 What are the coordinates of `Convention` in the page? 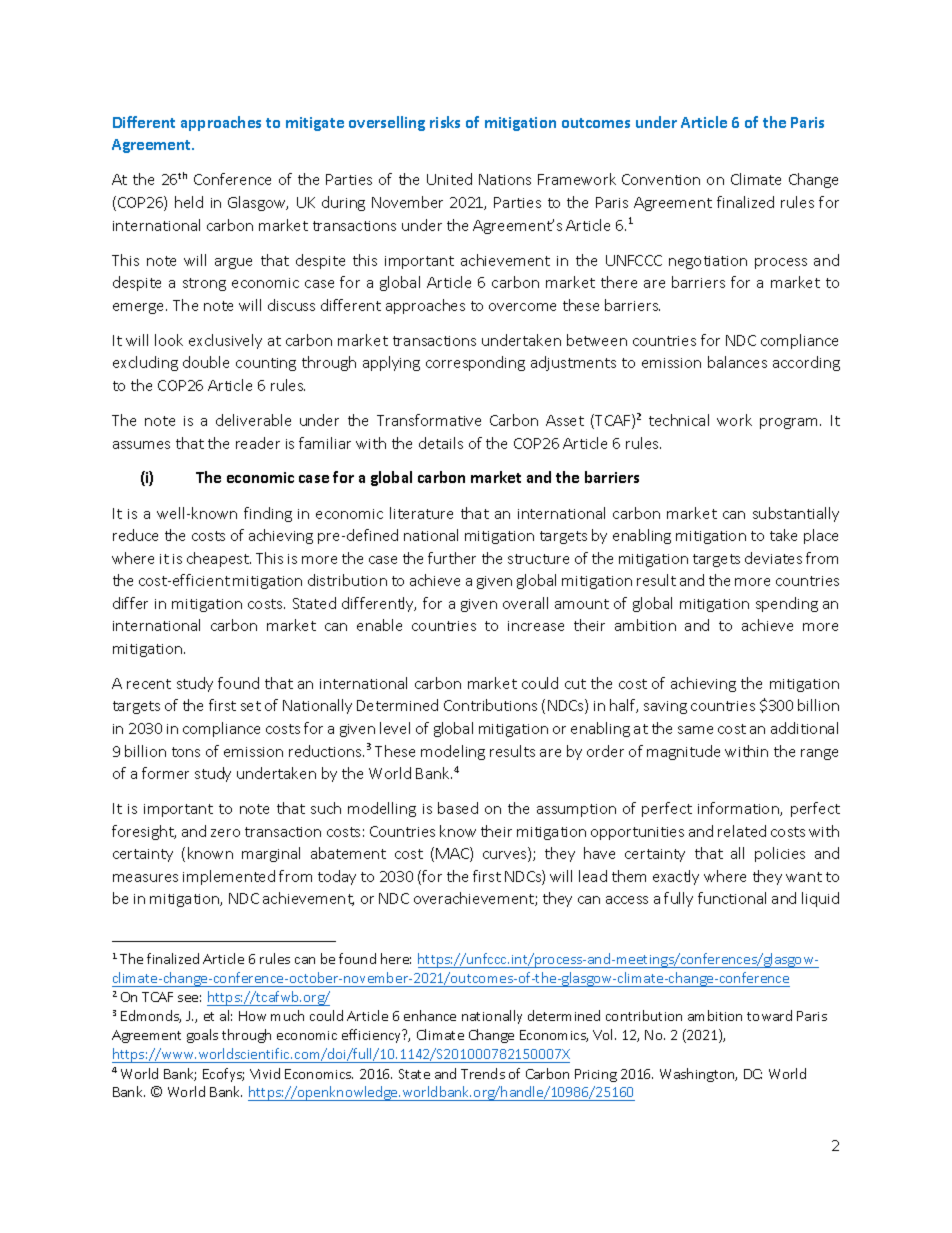 It's located at (661, 179).
